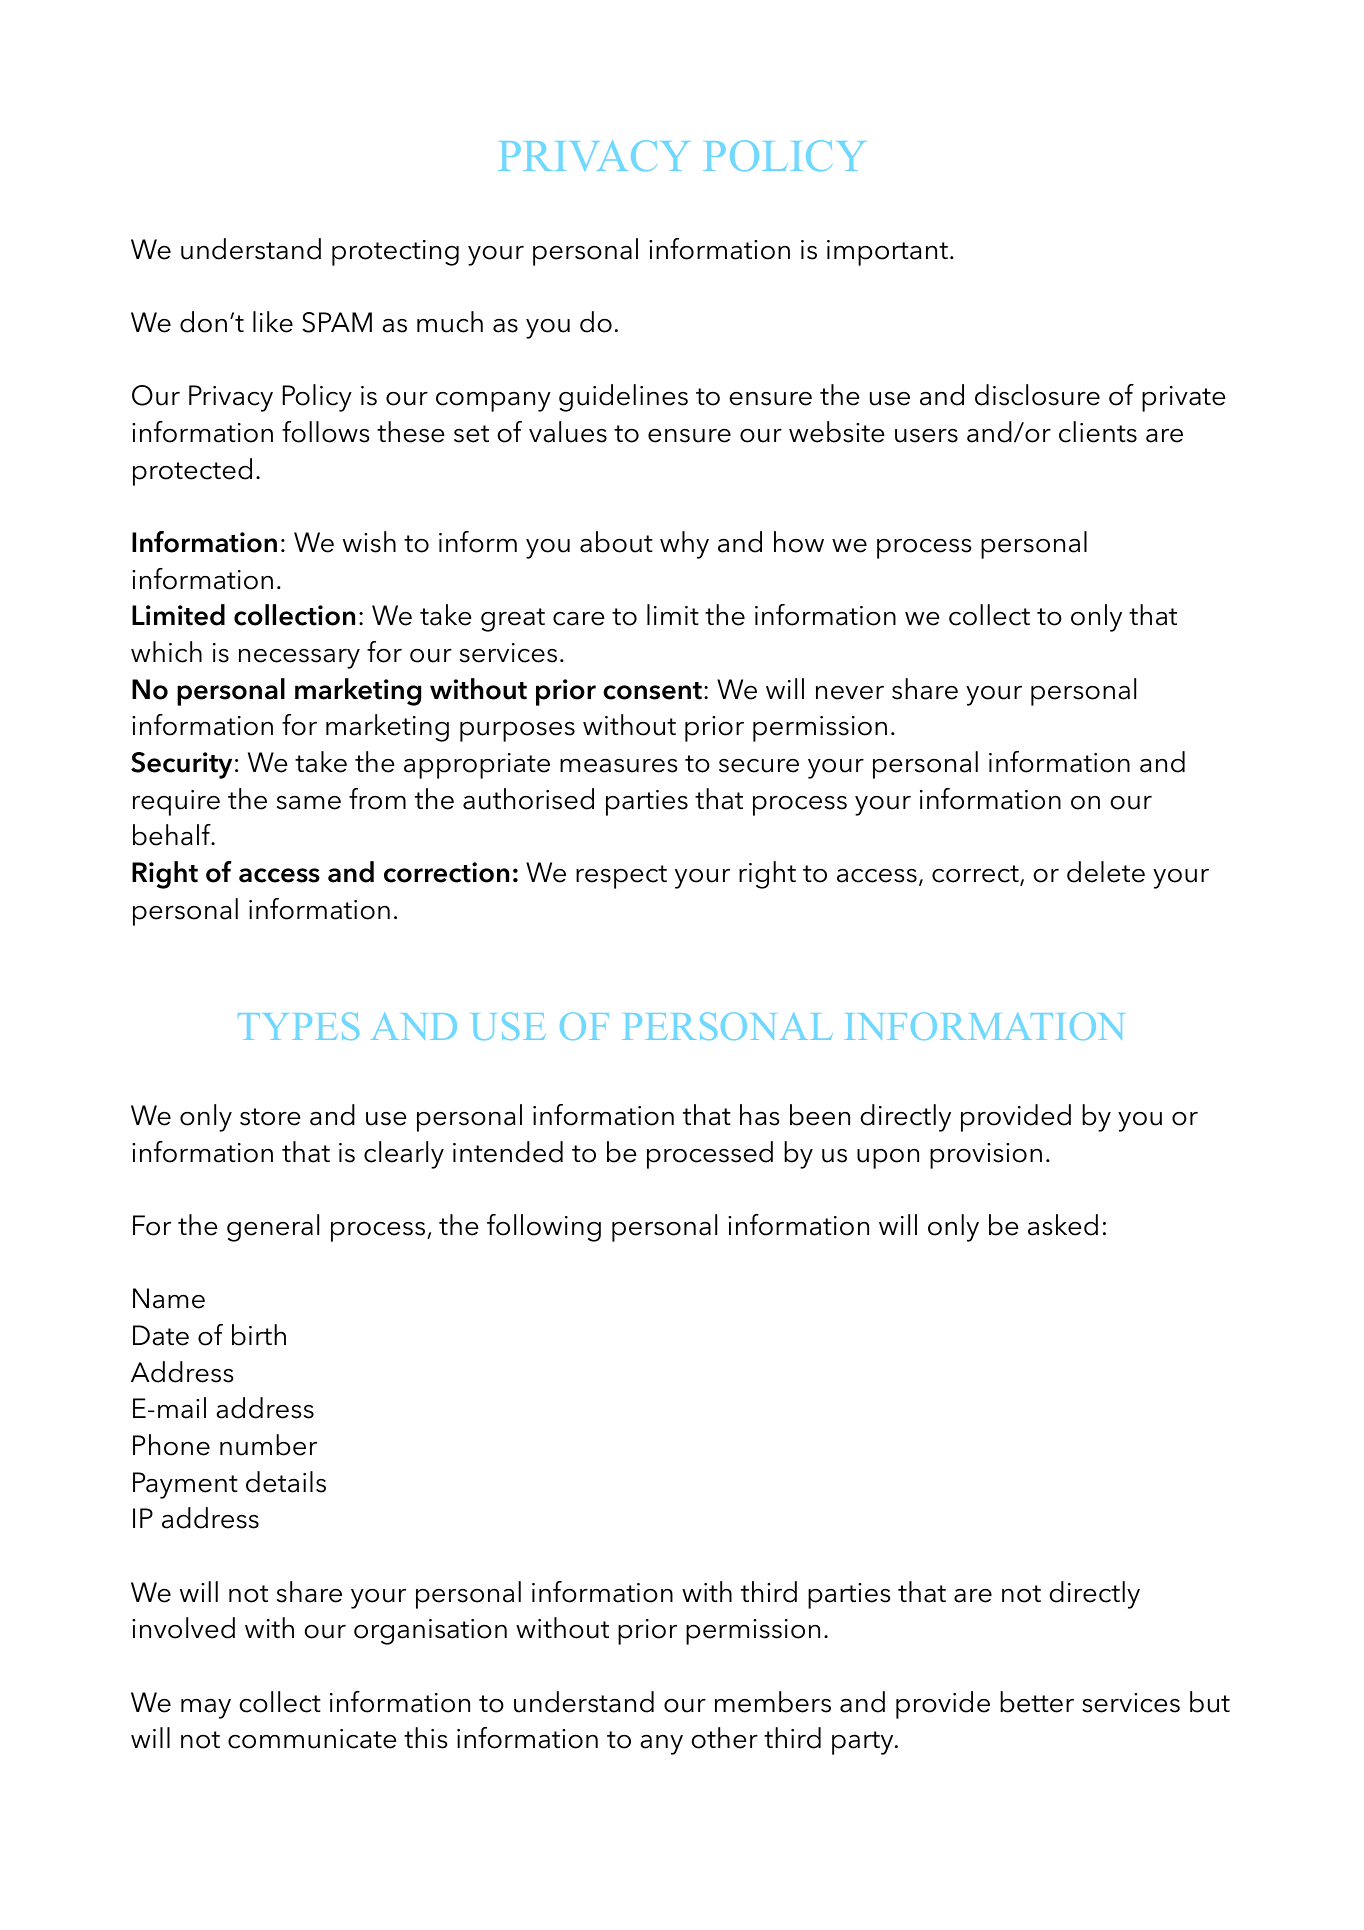 This screenshot has height=1930, width=1364. I want to click on like, so click(273, 322).
